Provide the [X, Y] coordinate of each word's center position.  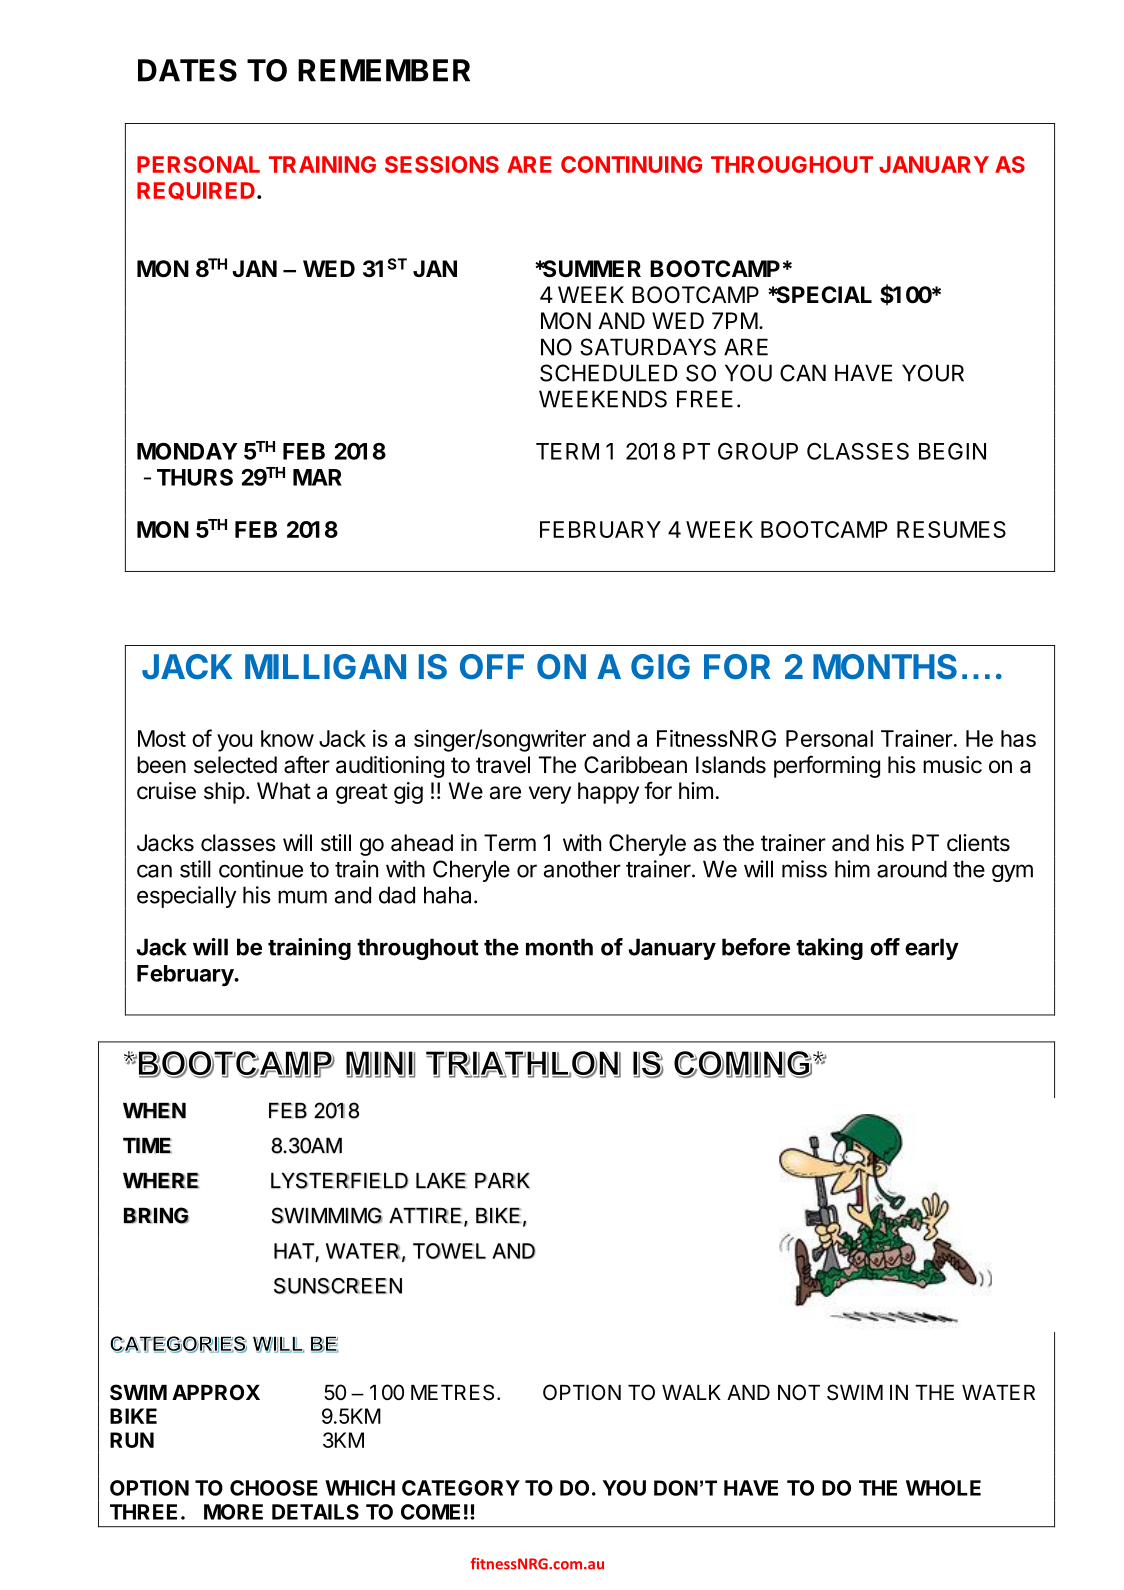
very [550, 795]
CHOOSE [274, 1488]
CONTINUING [631, 164]
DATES [187, 70]
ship [224, 793]
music [952, 765]
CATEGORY [461, 1488]
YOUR [933, 373]
